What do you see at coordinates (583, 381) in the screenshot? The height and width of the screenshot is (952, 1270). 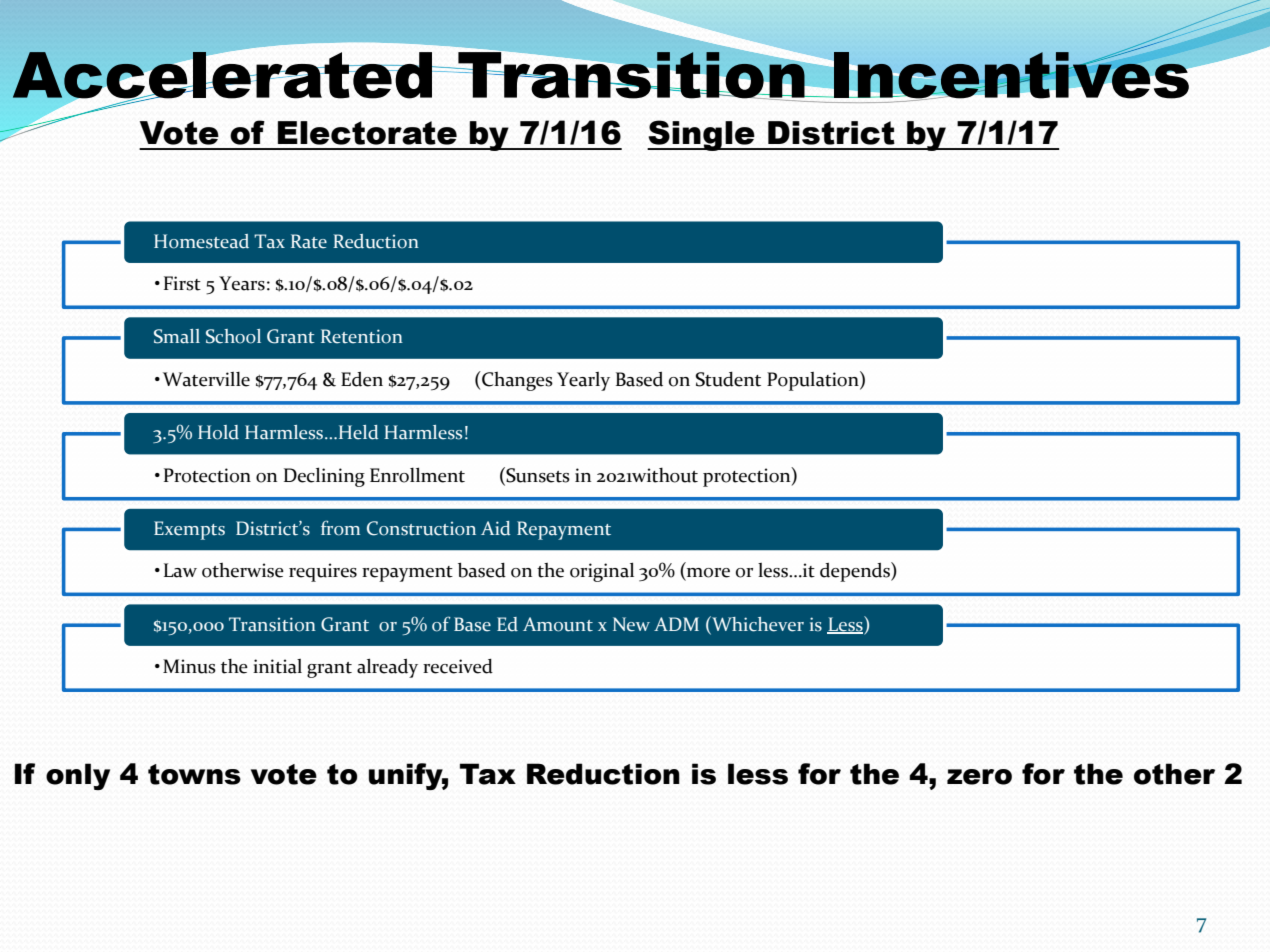 I see `Yearly` at bounding box center [583, 381].
